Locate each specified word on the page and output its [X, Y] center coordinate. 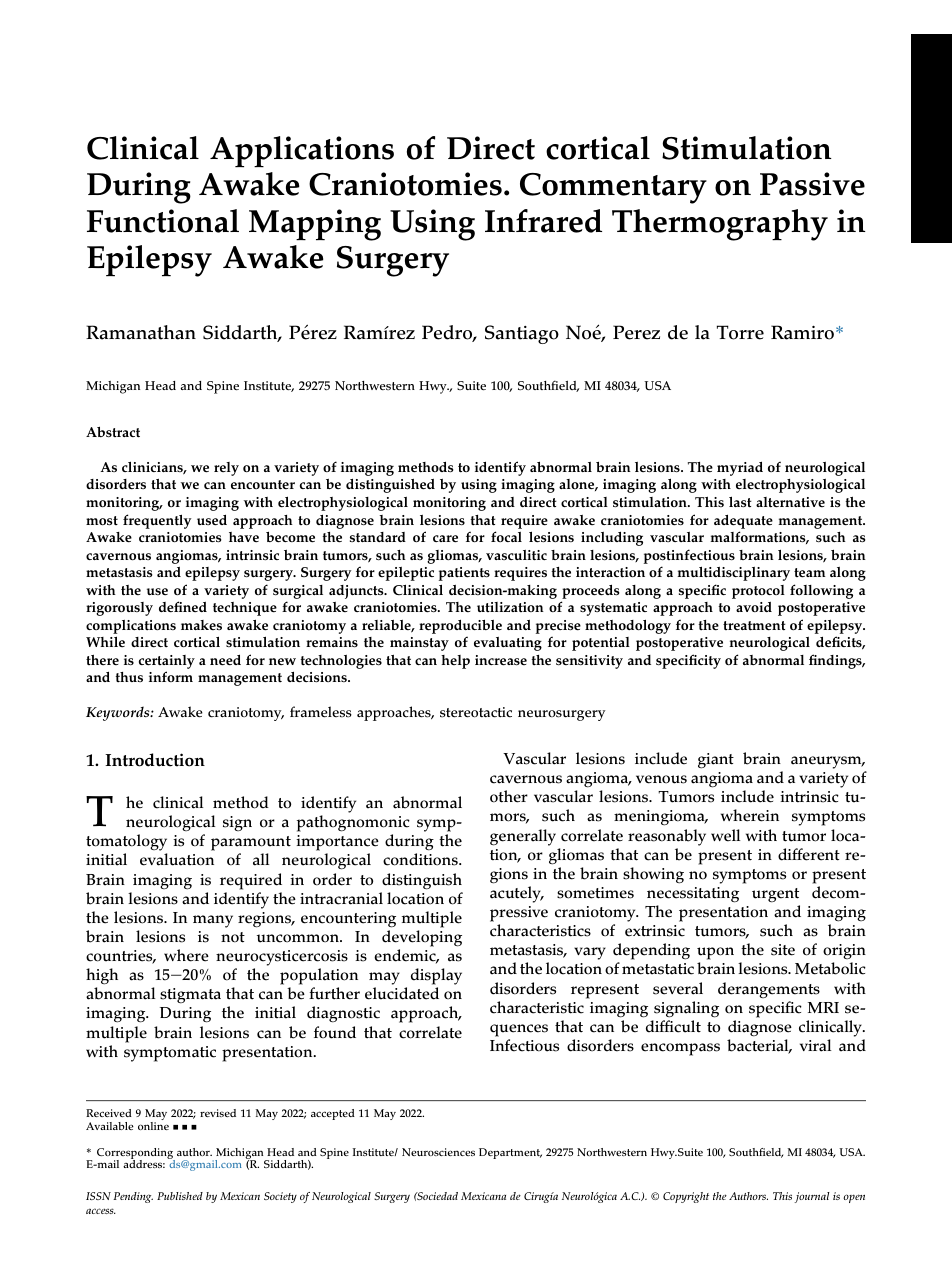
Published [180, 1196]
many [213, 921]
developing [422, 938]
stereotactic [476, 712]
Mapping [315, 225]
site [783, 950]
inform [171, 676]
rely [226, 469]
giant [716, 761]
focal [506, 536]
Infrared [543, 221]
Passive [812, 184]
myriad [740, 468]
